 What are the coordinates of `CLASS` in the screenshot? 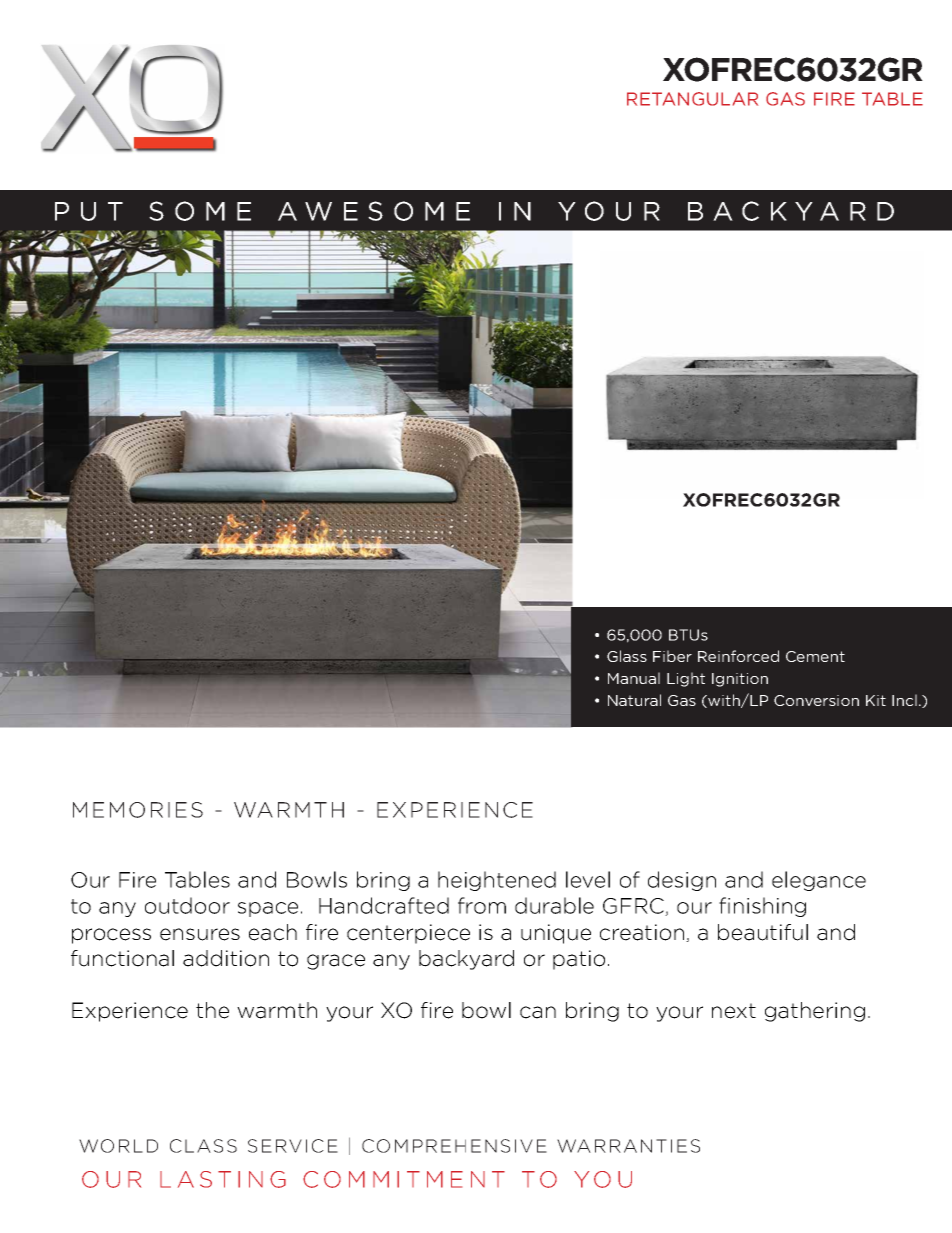 It's located at (203, 1146).
